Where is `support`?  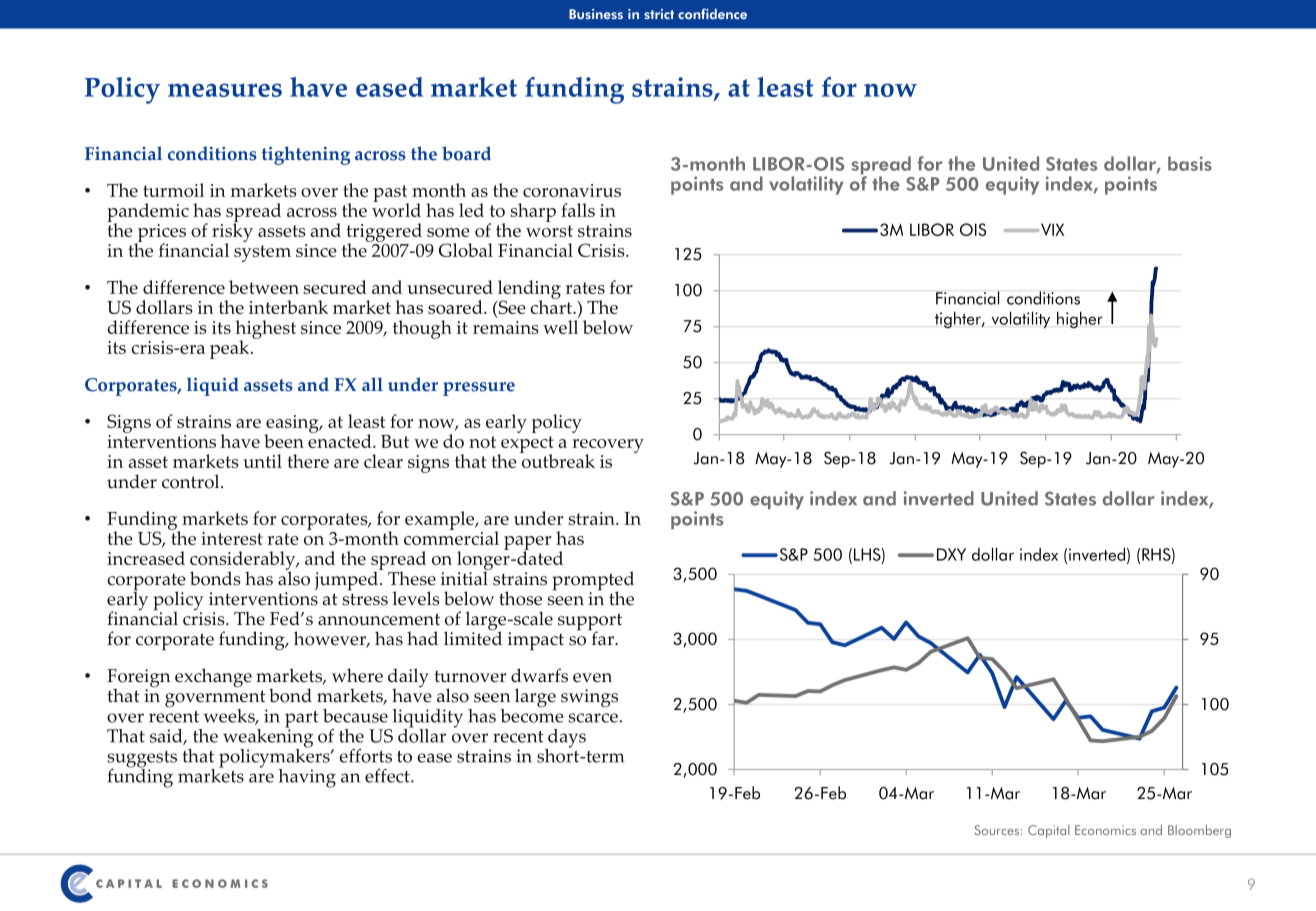
support is located at coordinates (590, 623).
